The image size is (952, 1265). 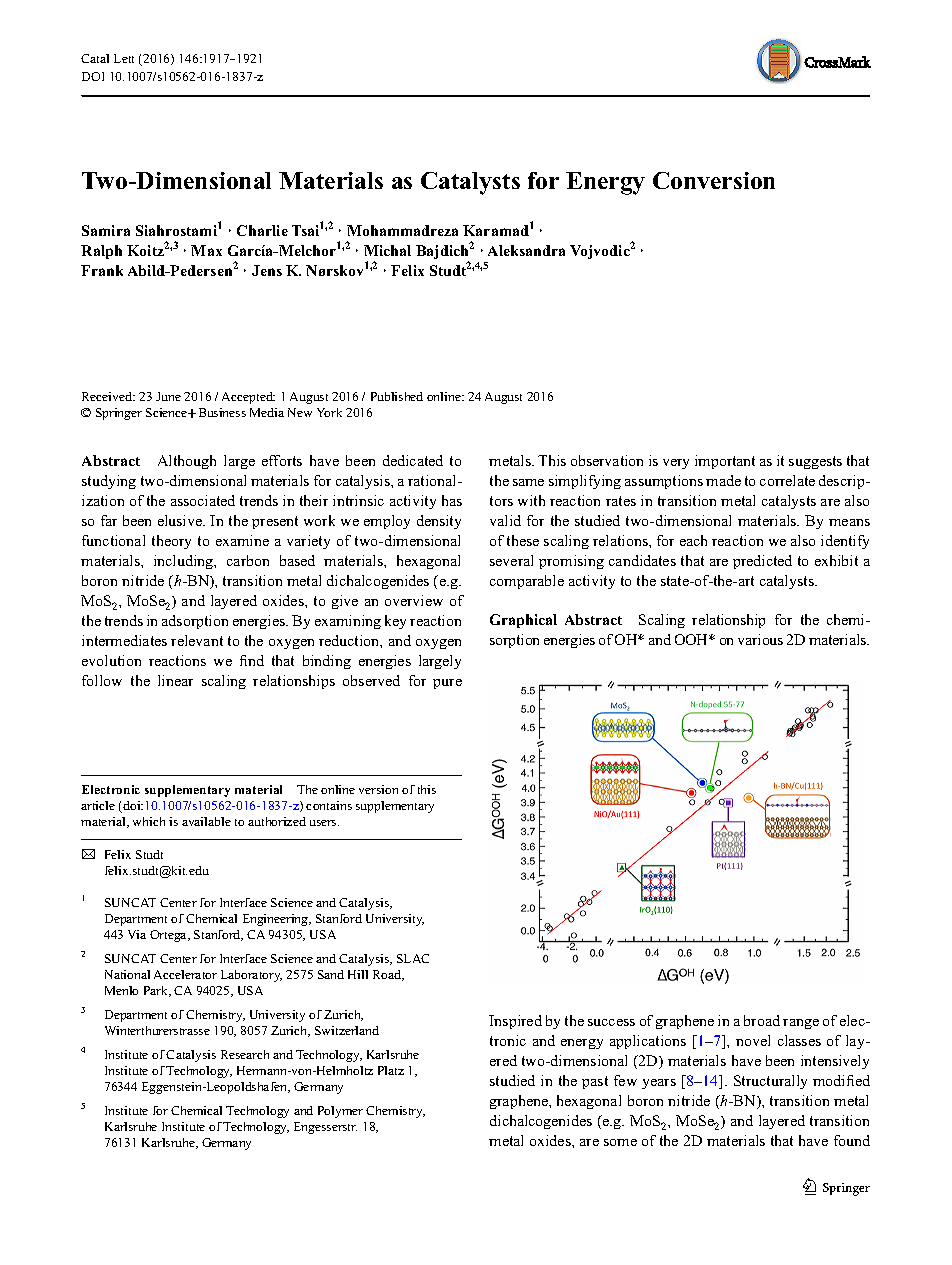 What do you see at coordinates (168, 396) in the screenshot?
I see `June` at bounding box center [168, 396].
